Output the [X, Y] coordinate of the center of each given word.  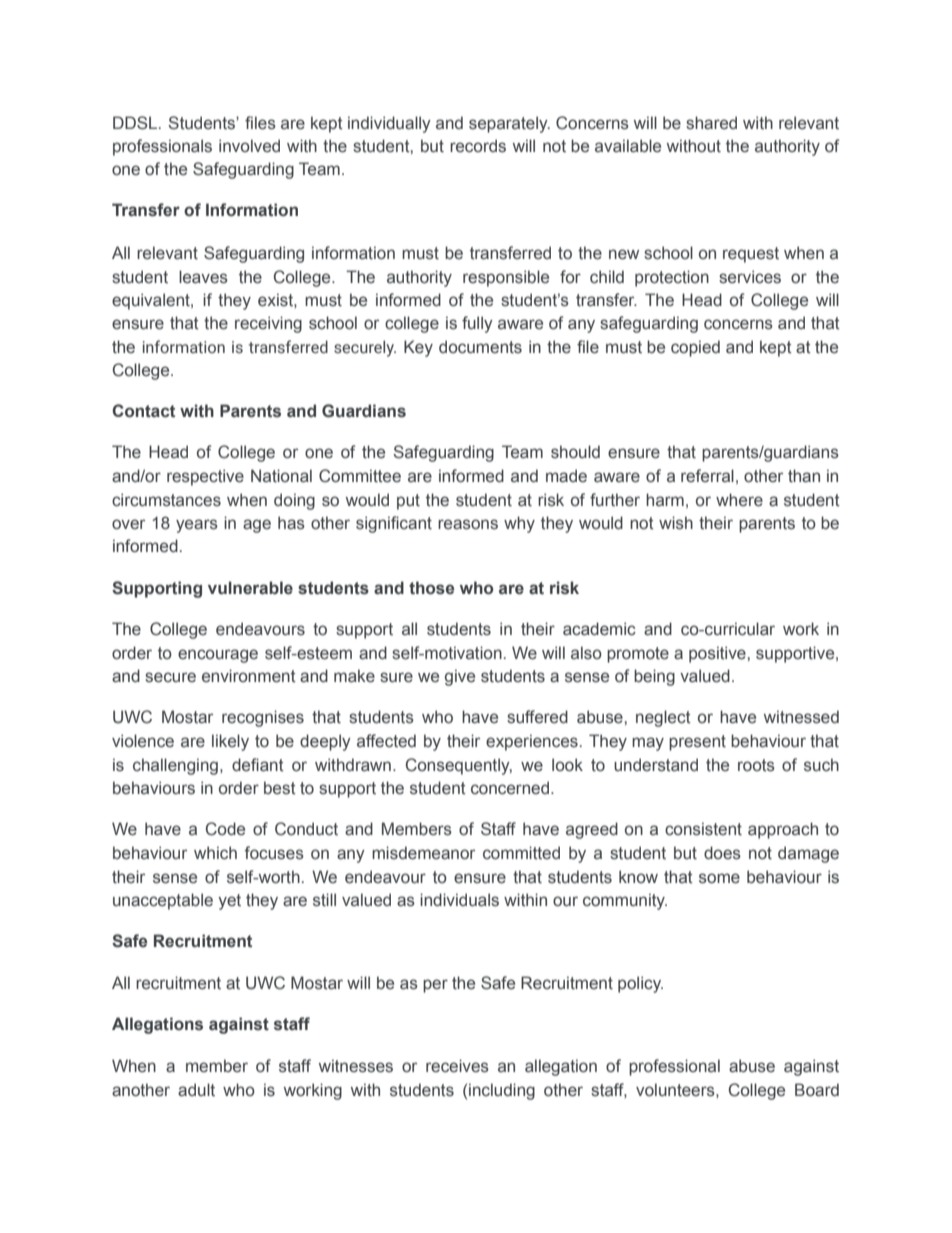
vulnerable [250, 588]
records [478, 146]
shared [711, 123]
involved [249, 146]
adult [196, 1090]
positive [718, 654]
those [431, 588]
